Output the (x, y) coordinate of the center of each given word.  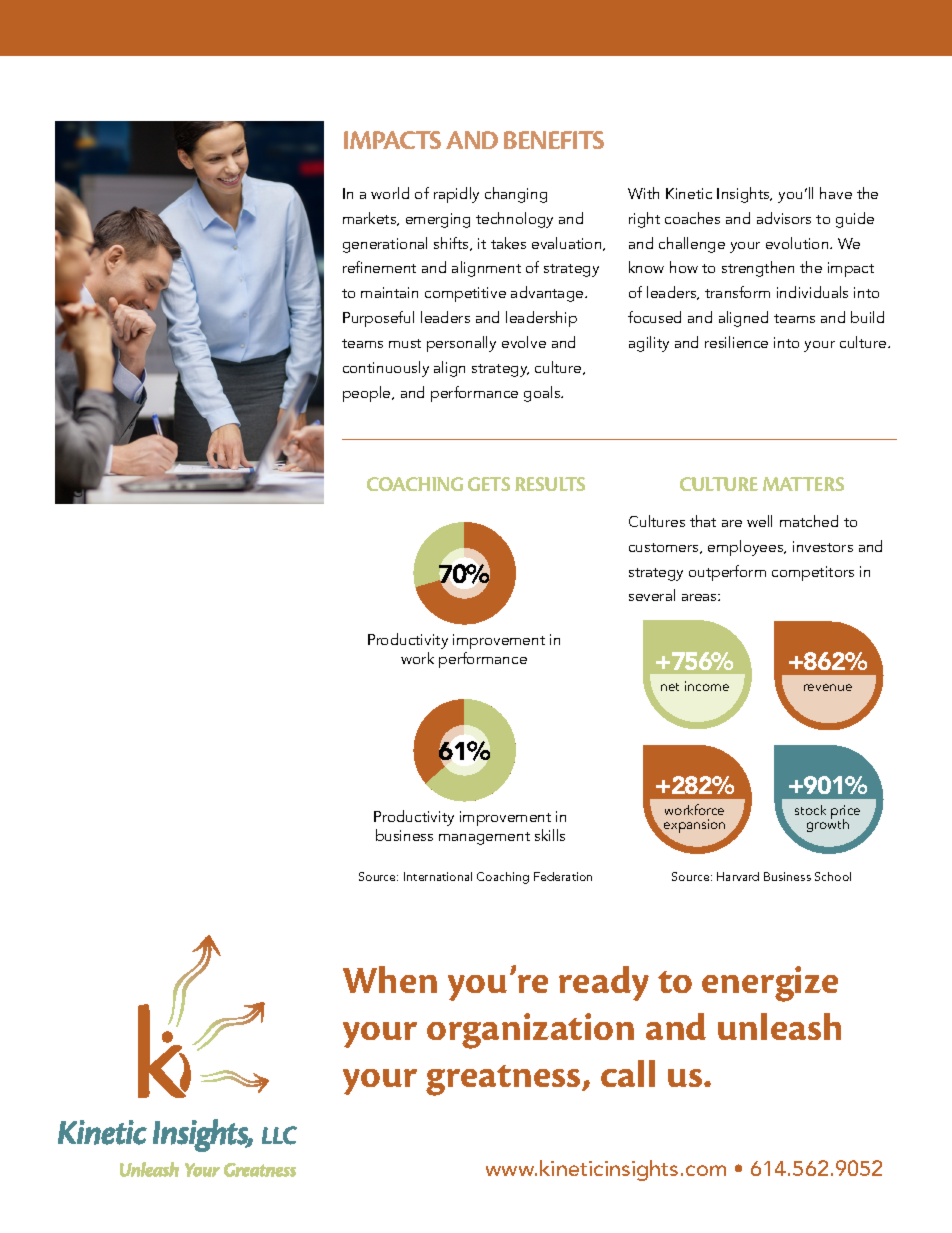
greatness (504, 1080)
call (628, 1073)
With (643, 193)
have (836, 193)
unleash (779, 1026)
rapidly (456, 195)
